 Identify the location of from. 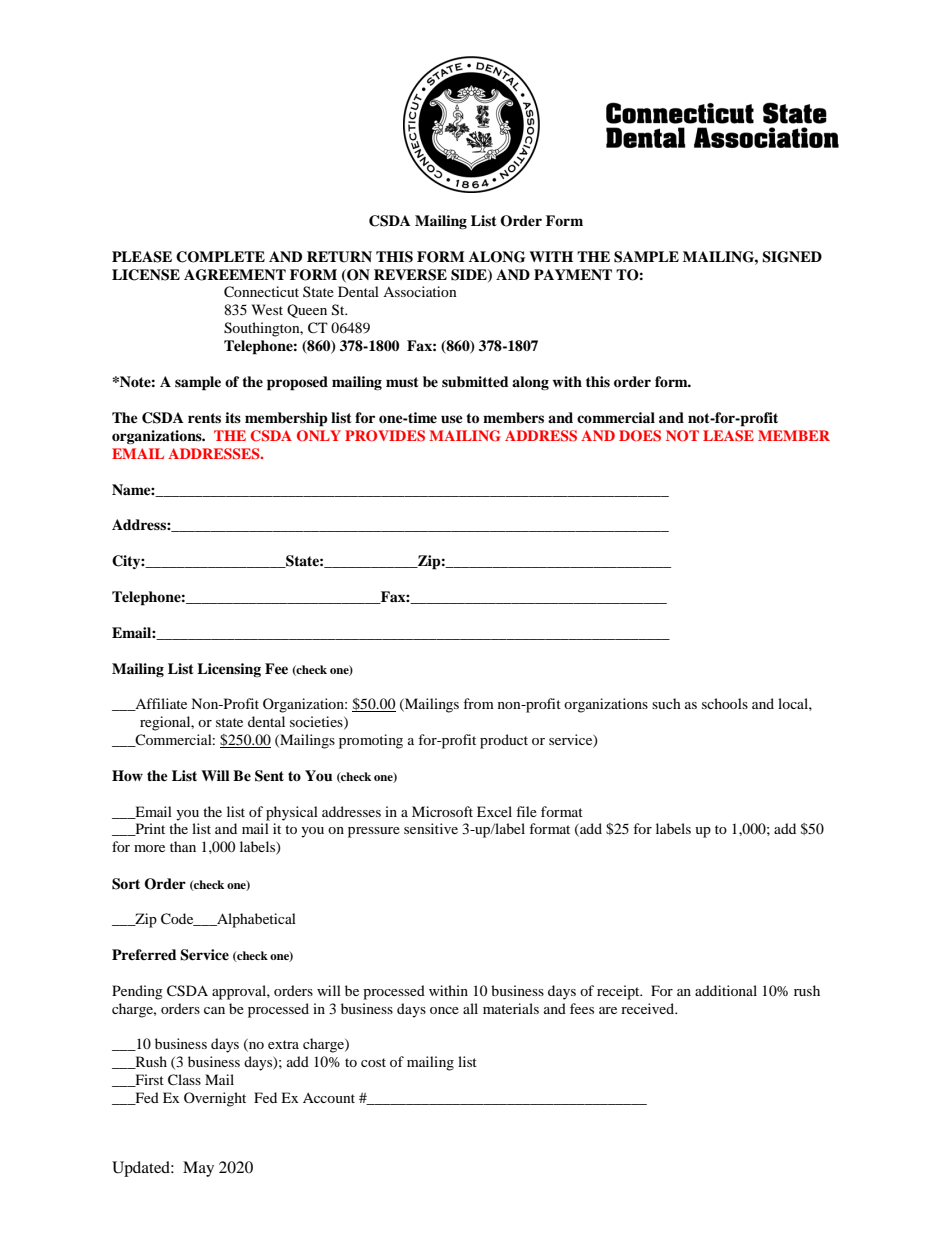
(478, 703).
